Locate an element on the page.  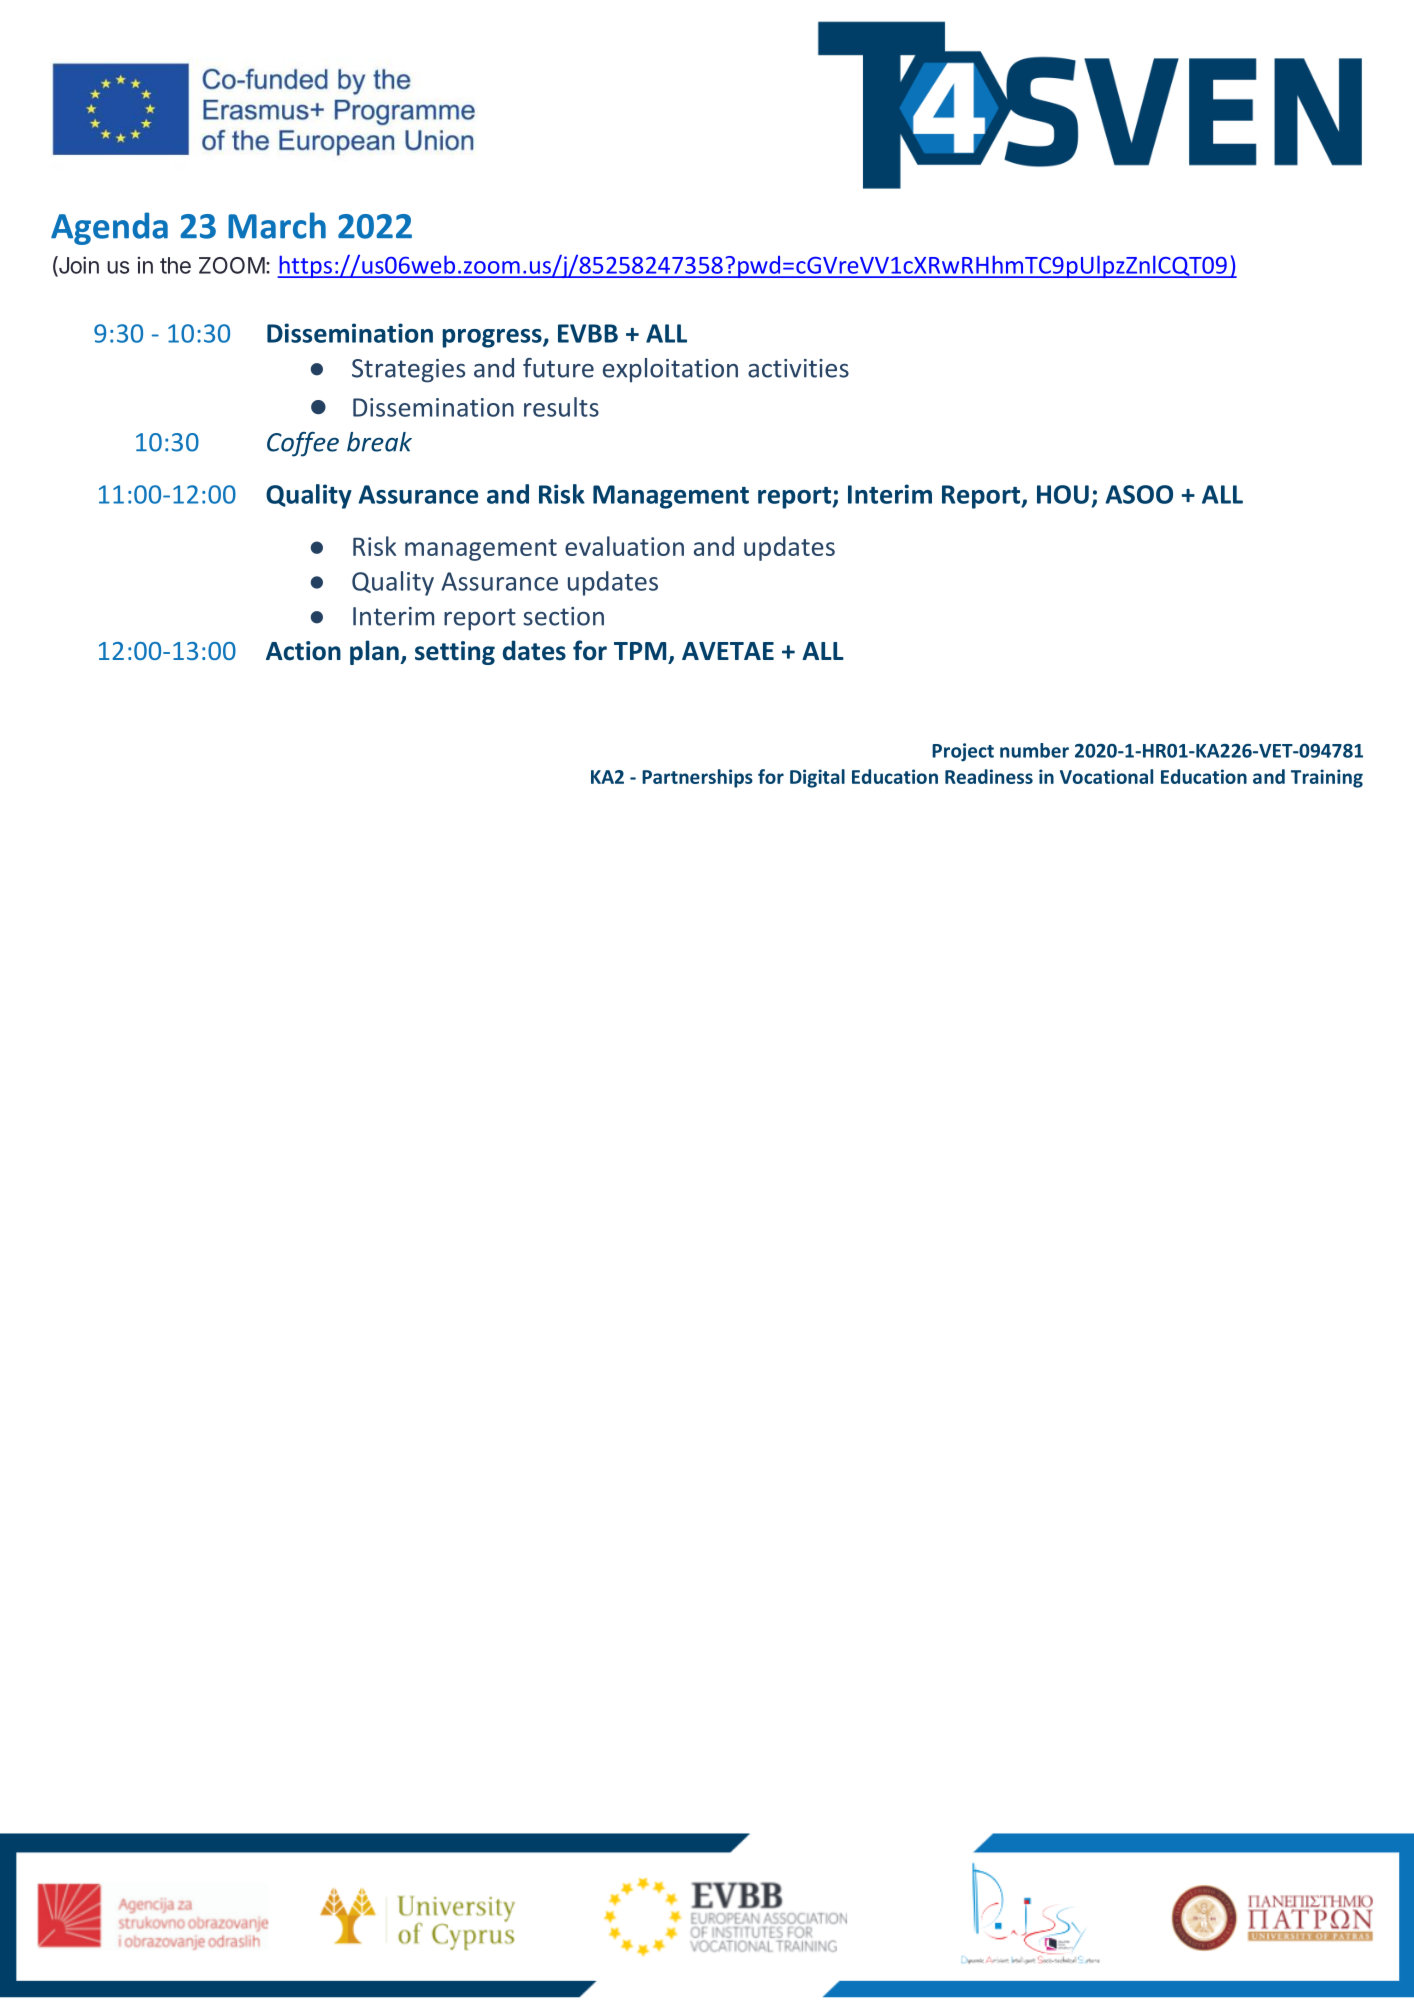
section is located at coordinates (563, 616).
